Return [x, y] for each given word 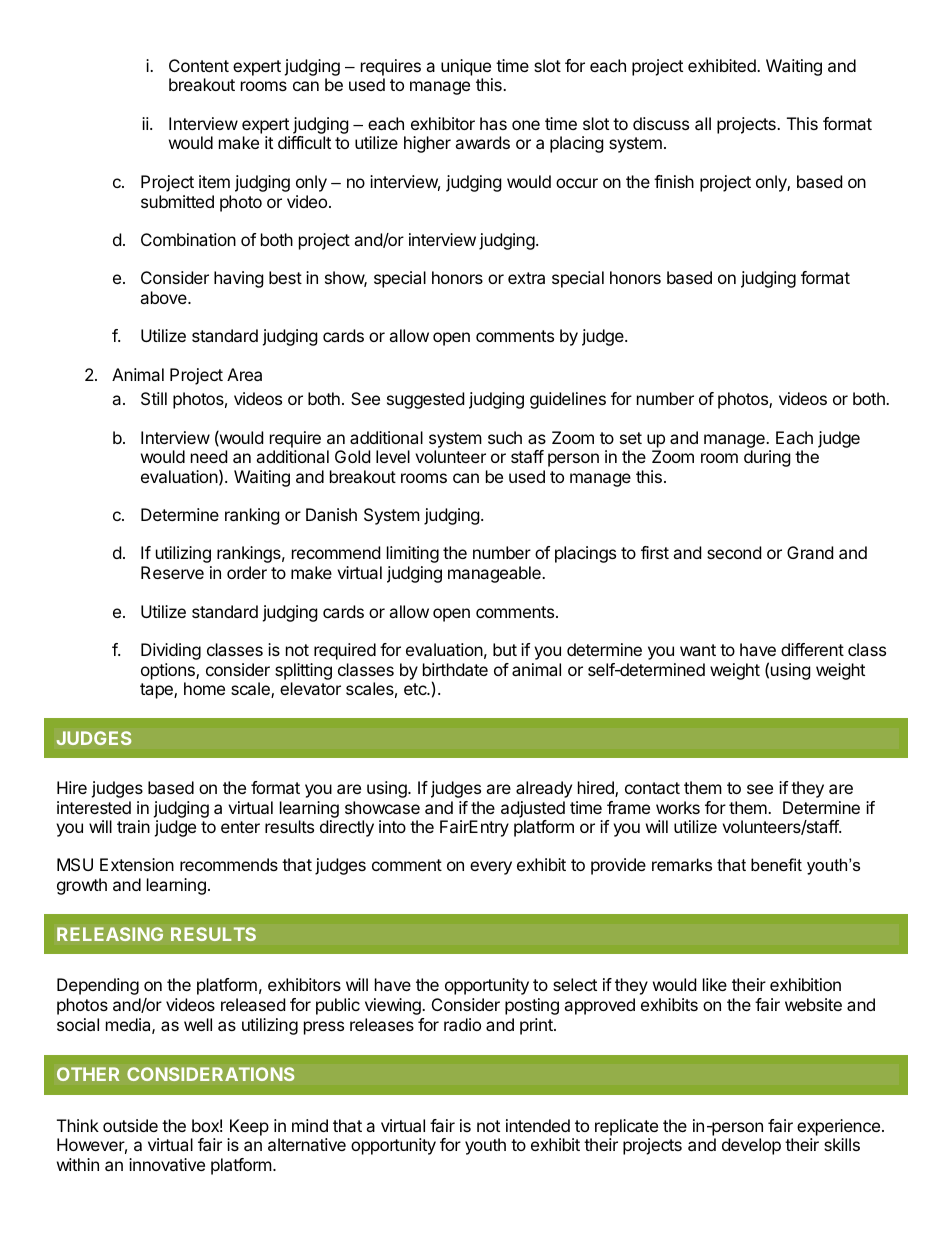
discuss [661, 123]
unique [466, 67]
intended [538, 1125]
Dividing [171, 651]
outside [130, 1125]
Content [199, 65]
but [505, 649]
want [698, 650]
